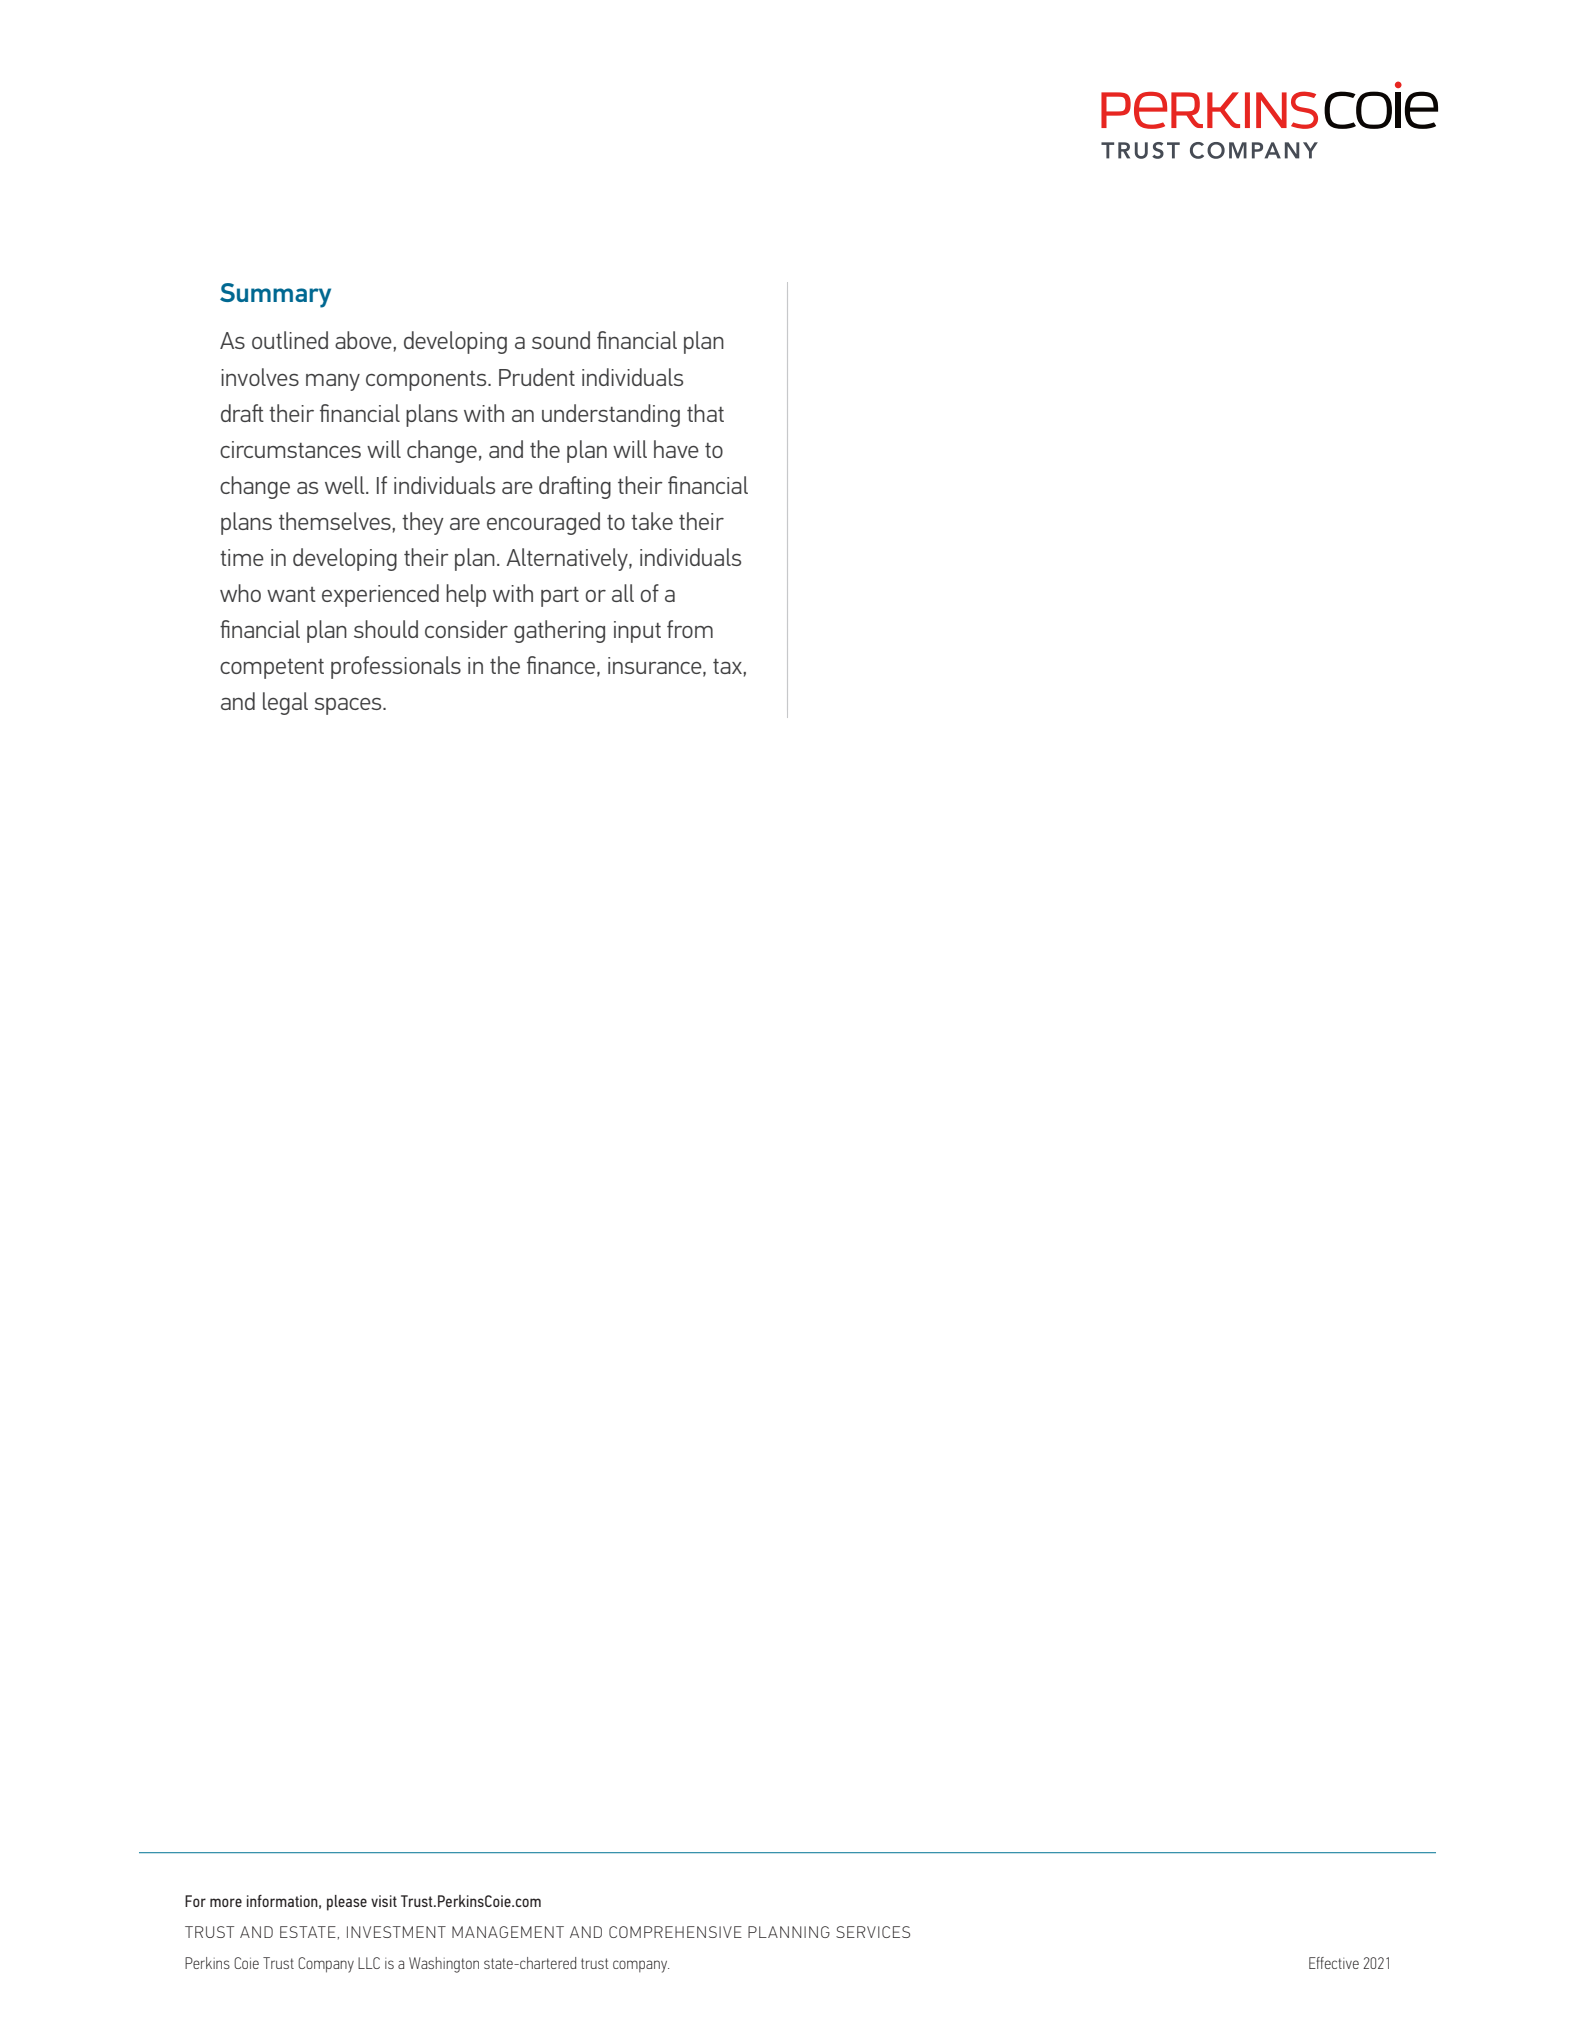 The height and width of the image is (2038, 1575). What do you see at coordinates (285, 703) in the image?
I see `legal` at bounding box center [285, 703].
